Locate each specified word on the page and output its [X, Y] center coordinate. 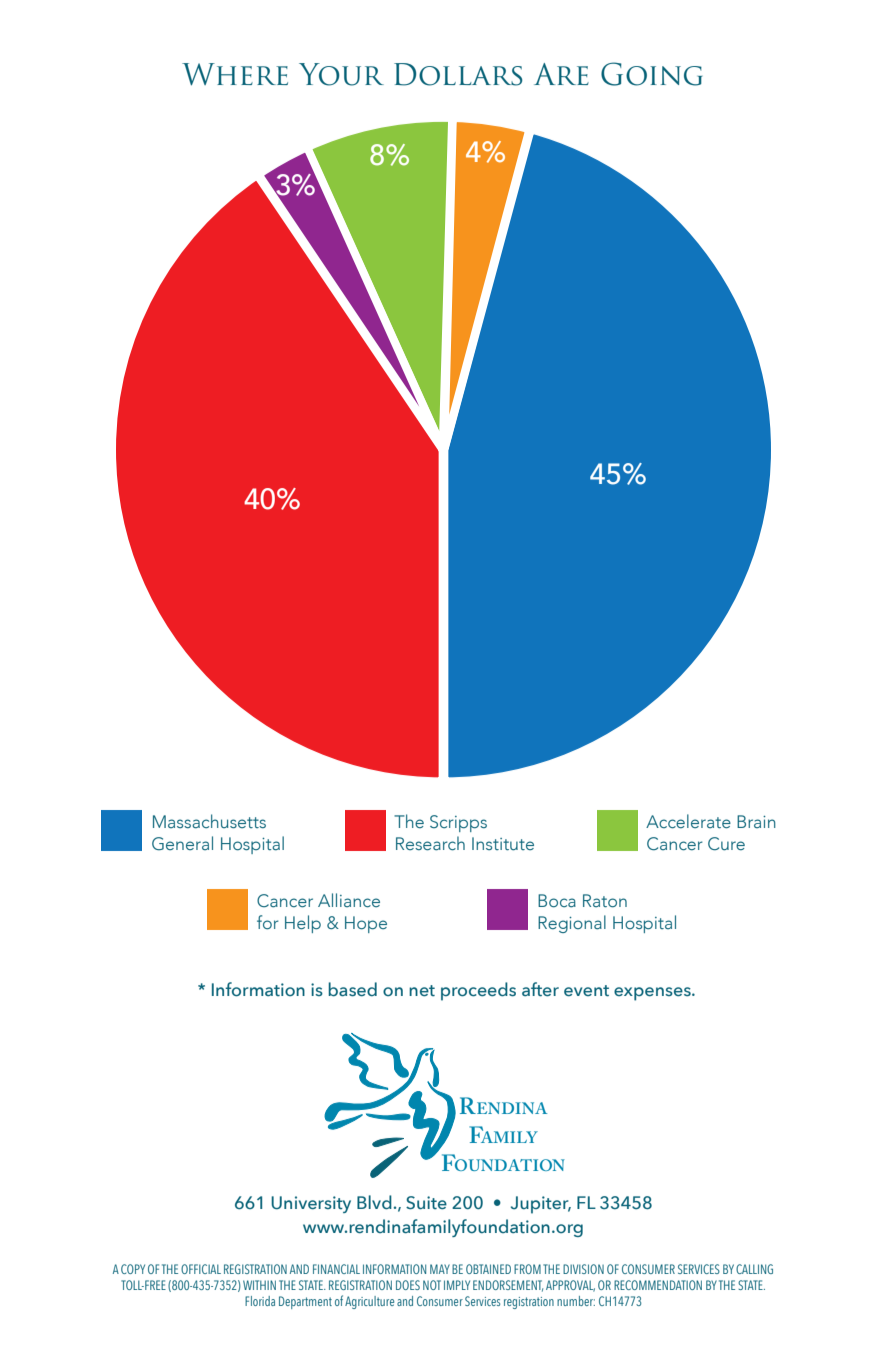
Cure [726, 844]
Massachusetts [209, 821]
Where [235, 74]
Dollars [458, 74]
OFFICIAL [201, 1269]
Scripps [458, 823]
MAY [440, 1269]
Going [651, 74]
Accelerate [688, 821]
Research [430, 843]
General [182, 843]
